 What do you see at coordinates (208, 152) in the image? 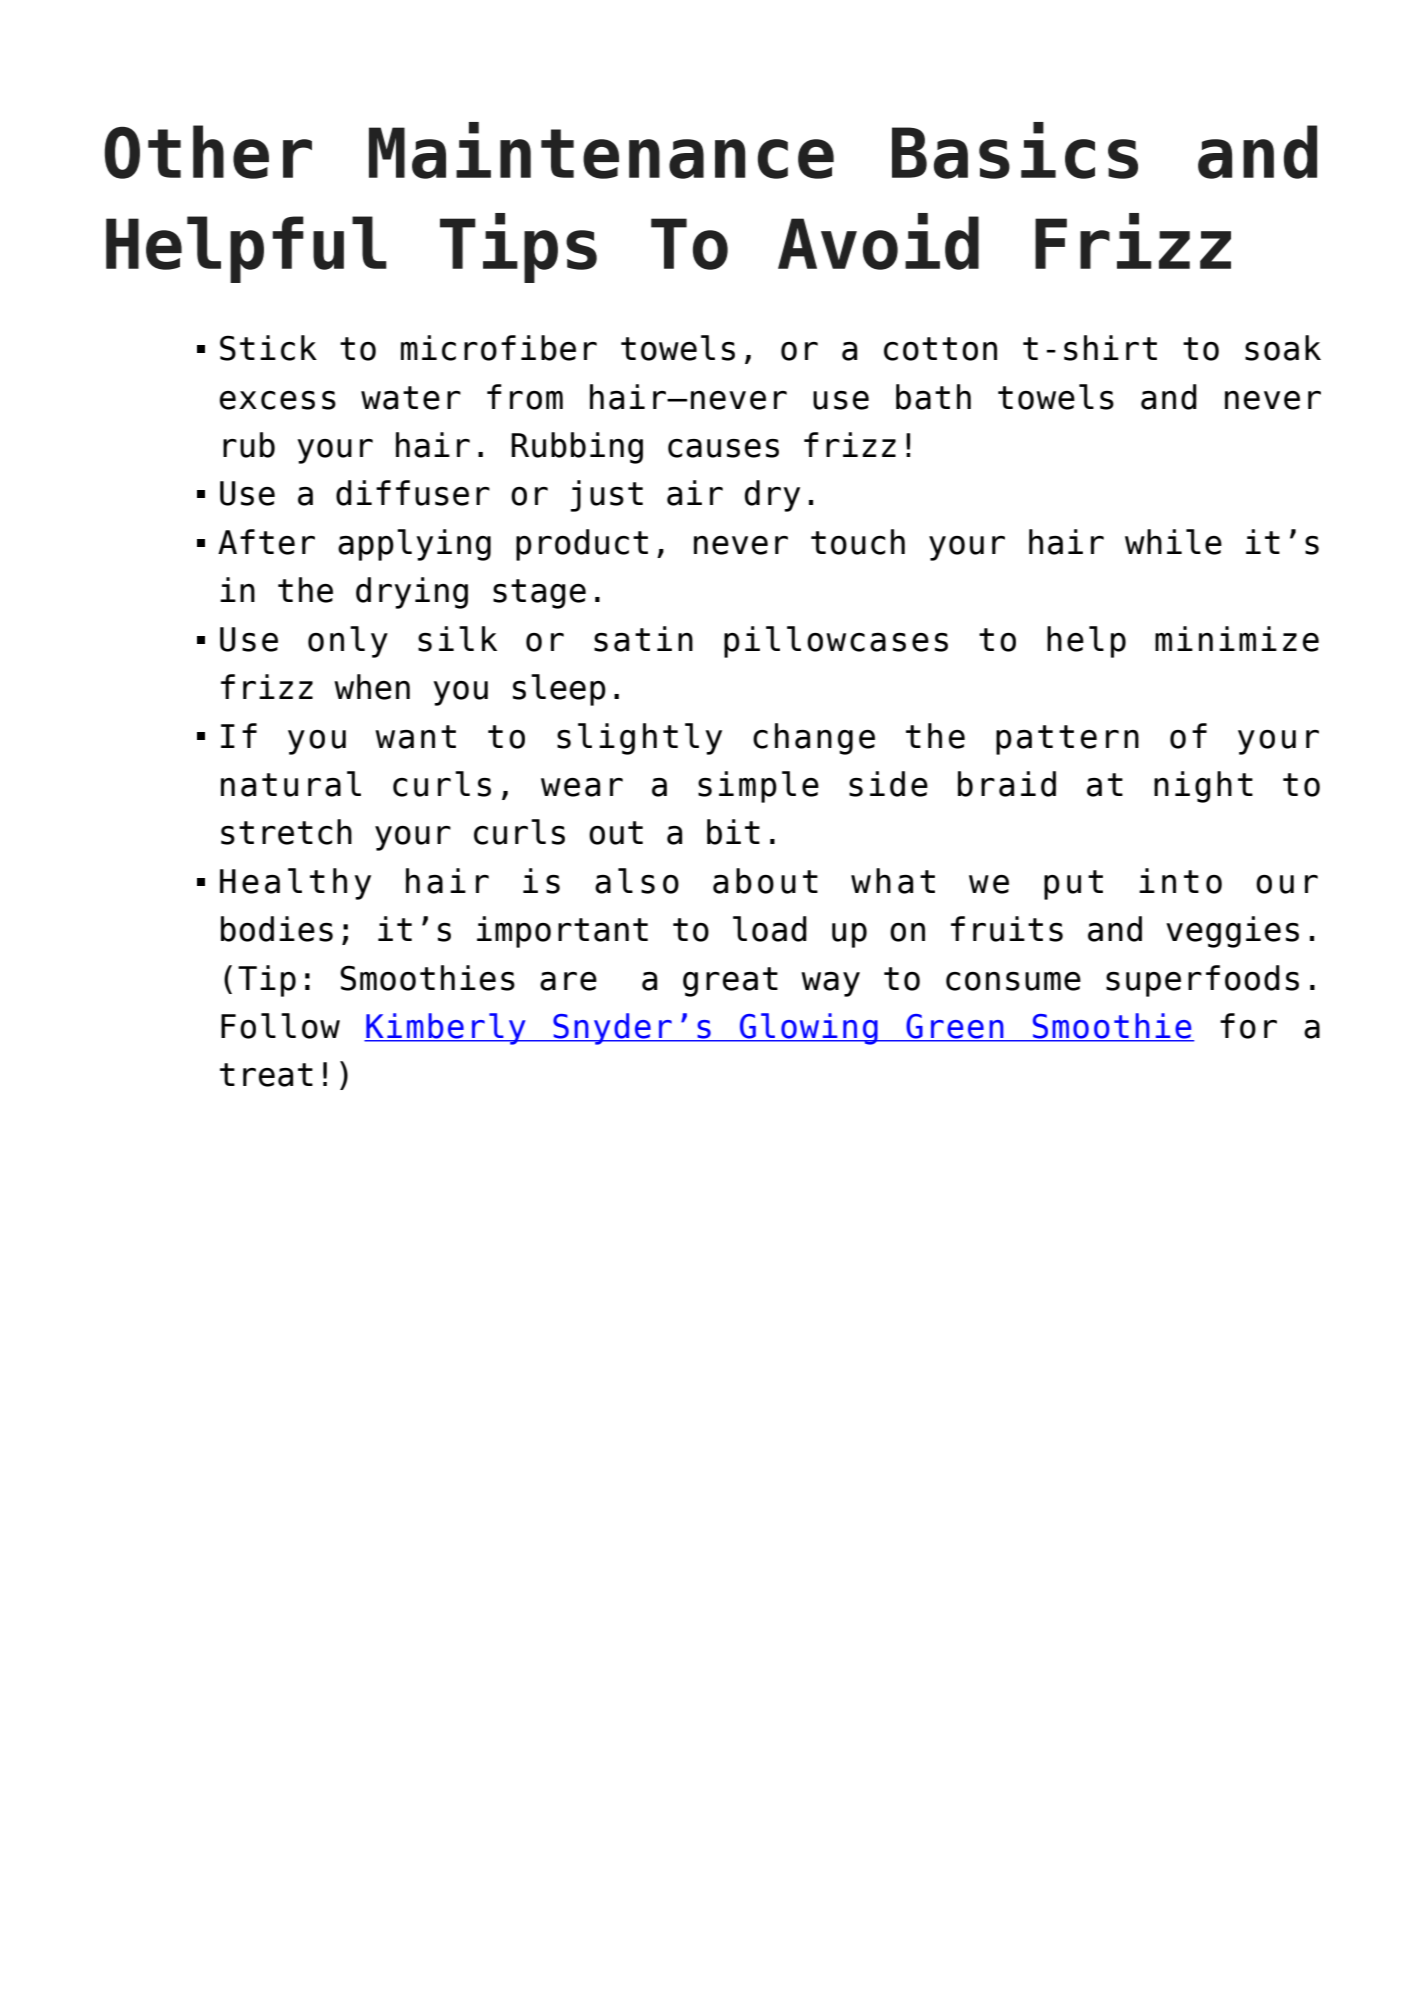
I see `Other` at bounding box center [208, 152].
